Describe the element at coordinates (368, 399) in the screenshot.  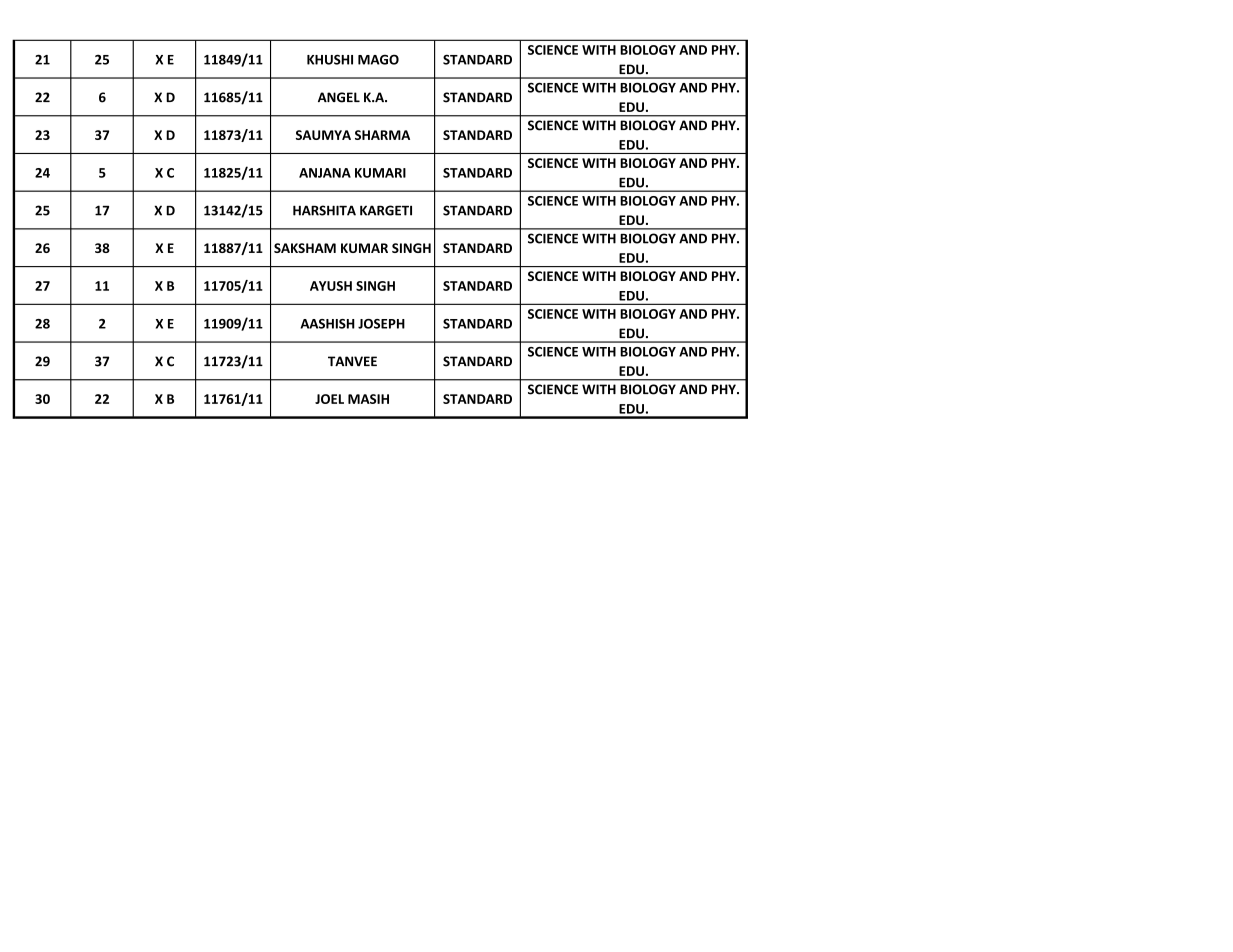
I see `MASIH` at that location.
